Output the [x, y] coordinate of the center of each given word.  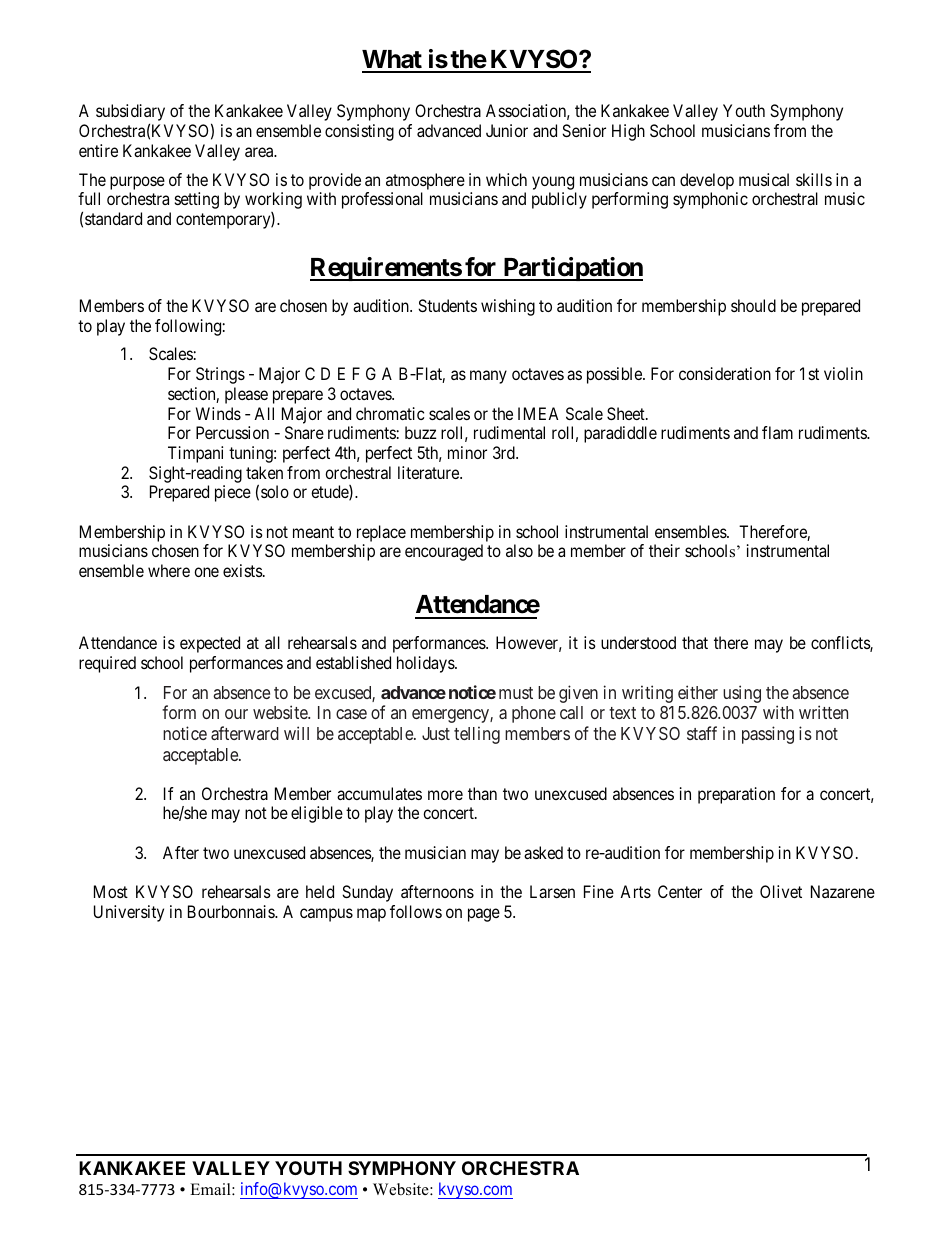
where [169, 570]
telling [477, 735]
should [753, 305]
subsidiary [130, 114]
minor [467, 452]
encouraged [444, 552]
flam [777, 432]
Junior [507, 130]
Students [447, 305]
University [129, 913]
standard [113, 218]
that [695, 642]
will [296, 733]
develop [707, 183]
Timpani [195, 454]
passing [768, 735]
